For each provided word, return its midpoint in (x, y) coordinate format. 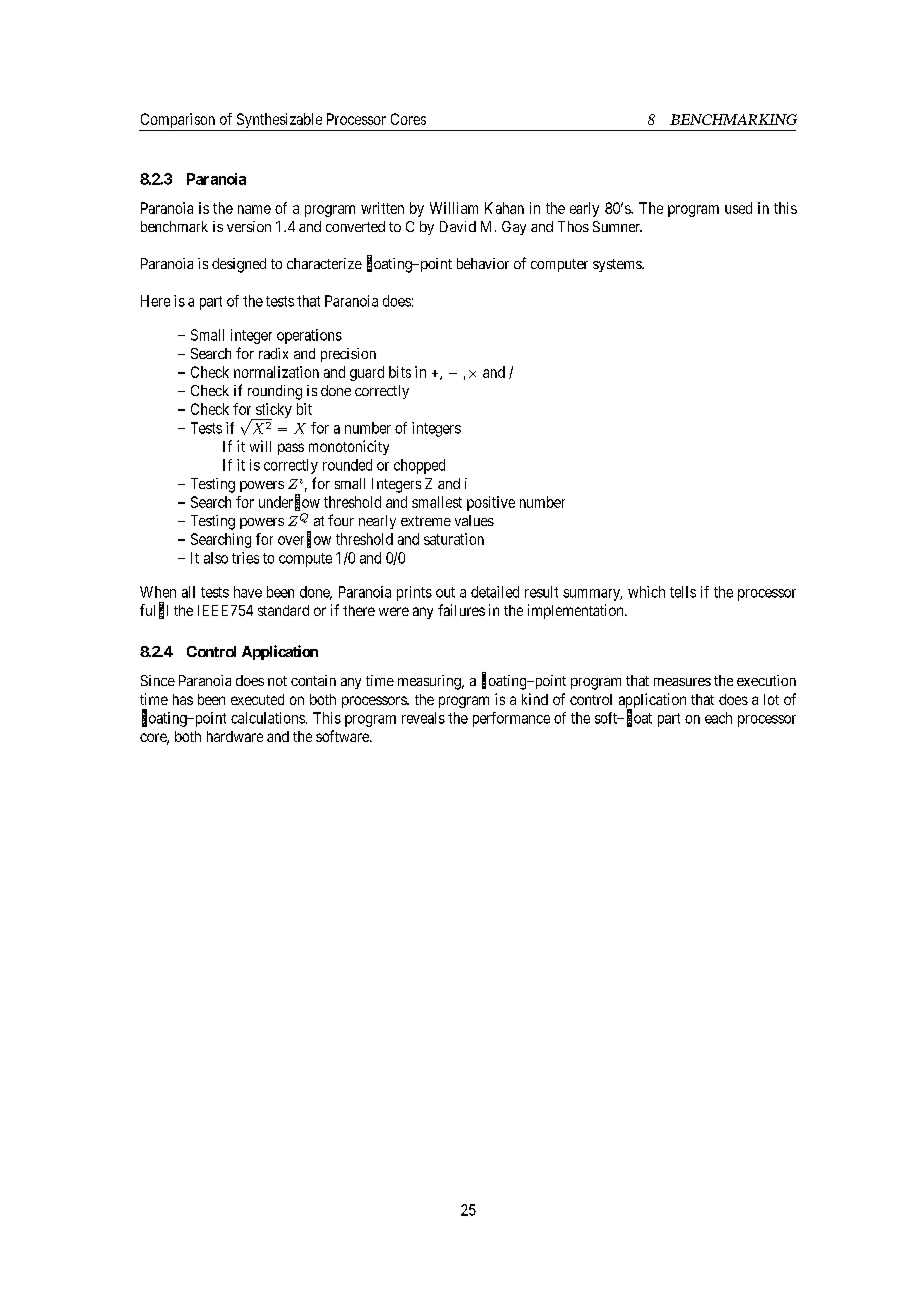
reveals (423, 718)
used (738, 208)
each (718, 718)
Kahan (504, 208)
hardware (235, 736)
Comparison (178, 122)
